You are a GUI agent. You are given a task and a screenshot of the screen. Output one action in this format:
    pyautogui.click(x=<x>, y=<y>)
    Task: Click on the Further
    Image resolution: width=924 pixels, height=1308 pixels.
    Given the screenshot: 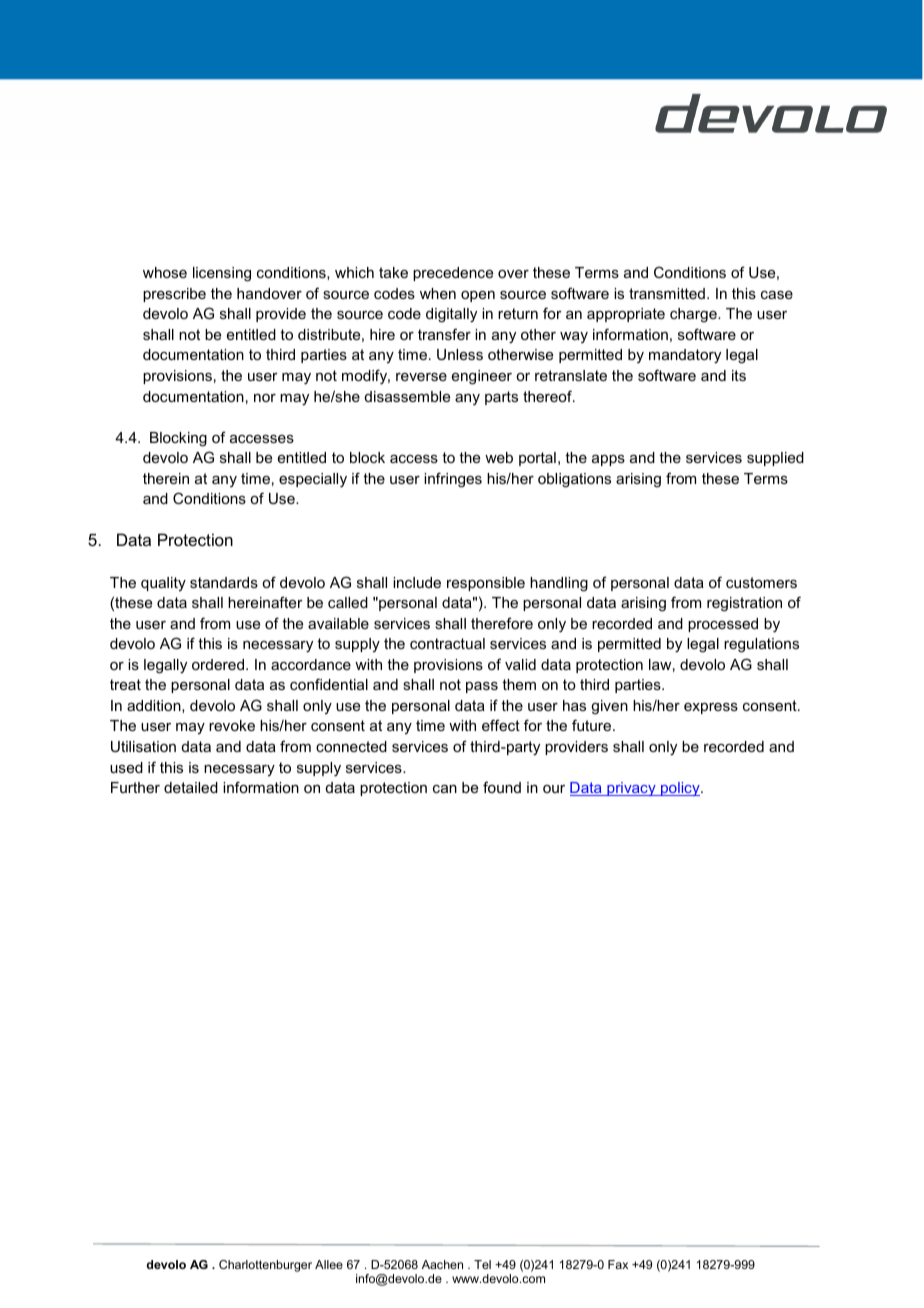 What is the action you would take?
    pyautogui.click(x=135, y=787)
